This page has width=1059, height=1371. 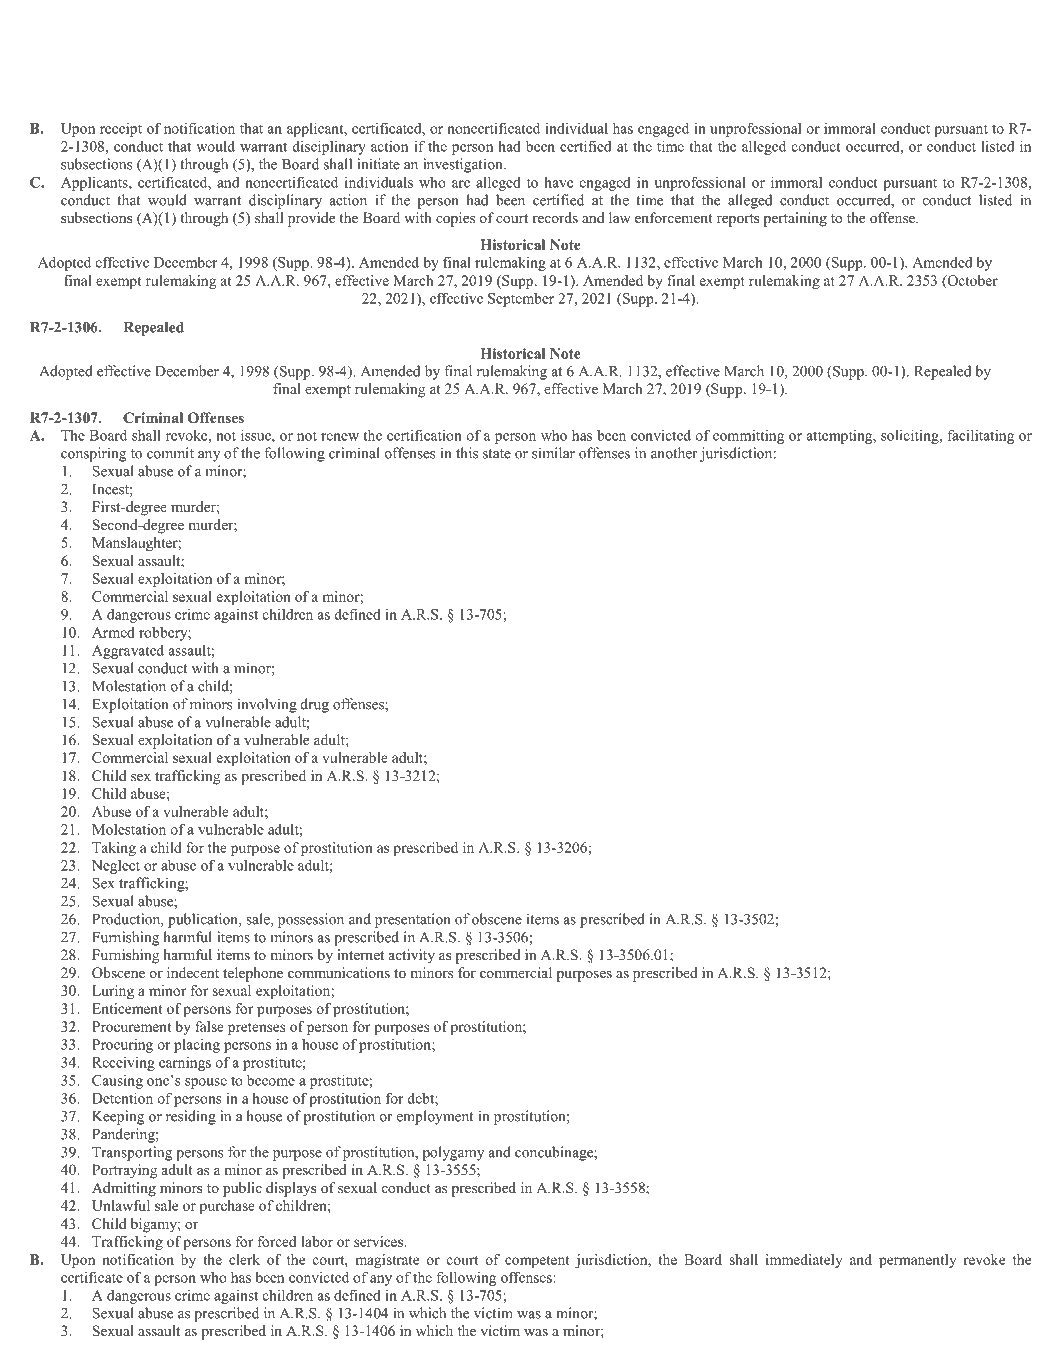 I want to click on pertaining, so click(x=795, y=219).
